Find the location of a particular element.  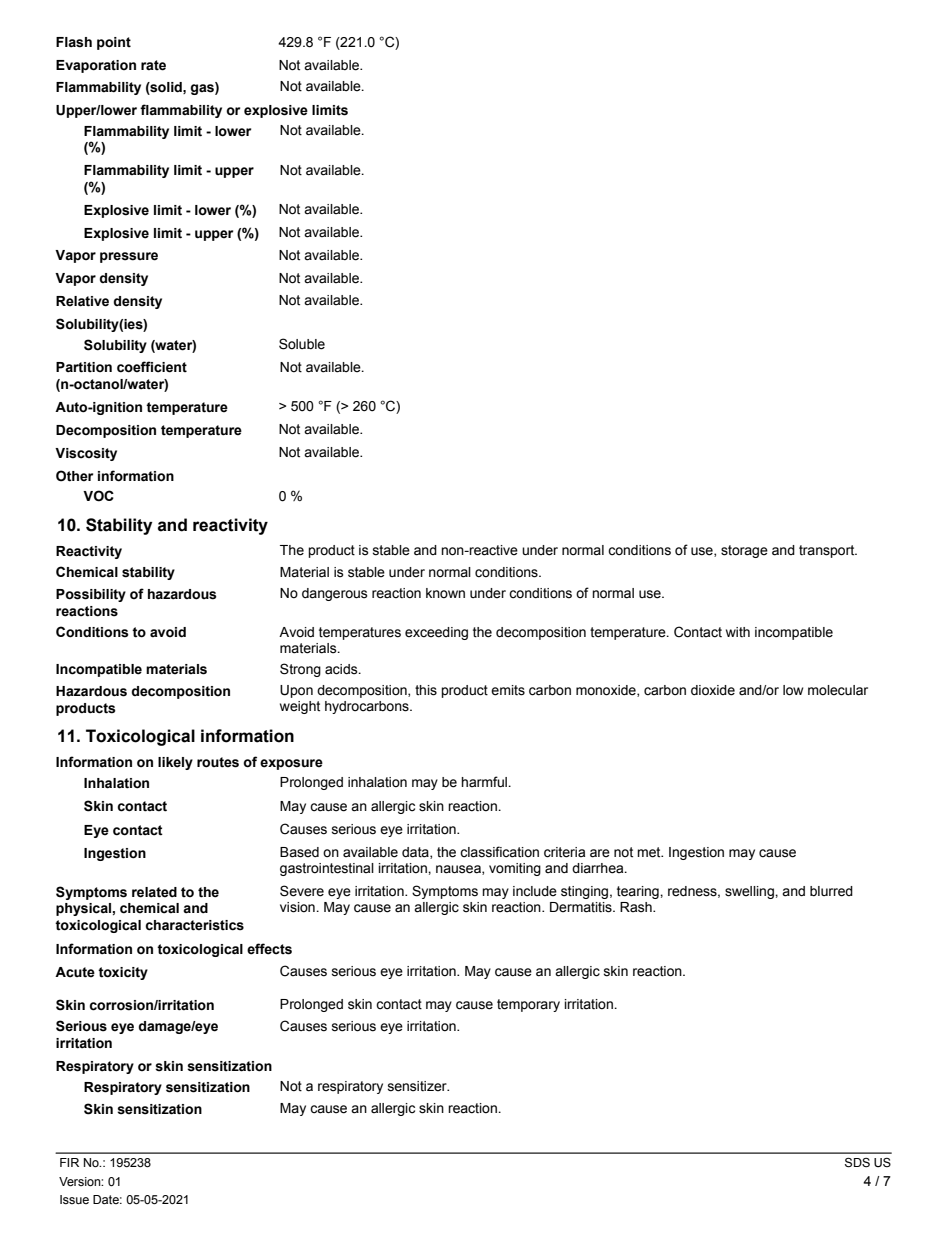

point is located at coordinates (114, 43).
